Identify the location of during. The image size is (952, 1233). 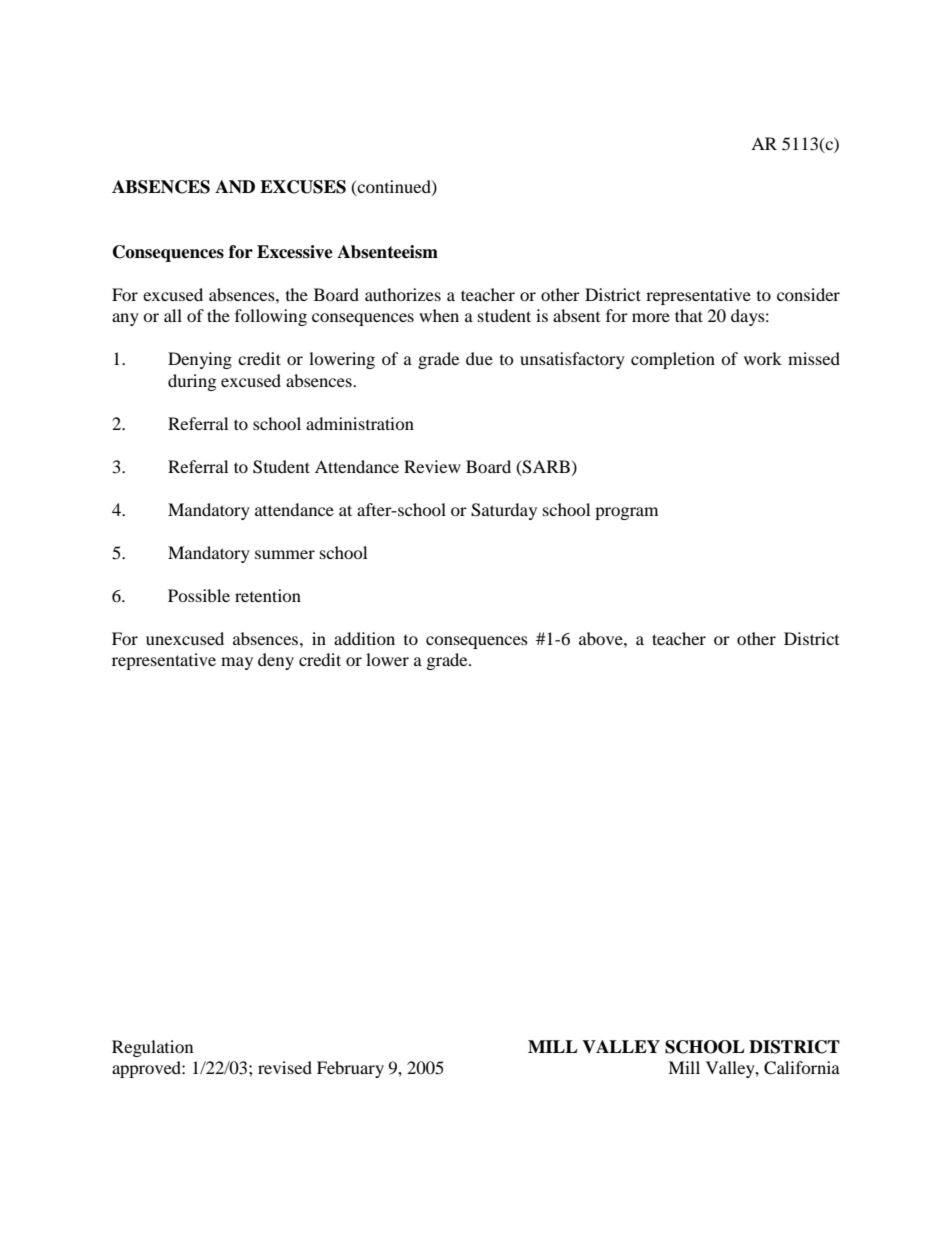
(192, 382).
